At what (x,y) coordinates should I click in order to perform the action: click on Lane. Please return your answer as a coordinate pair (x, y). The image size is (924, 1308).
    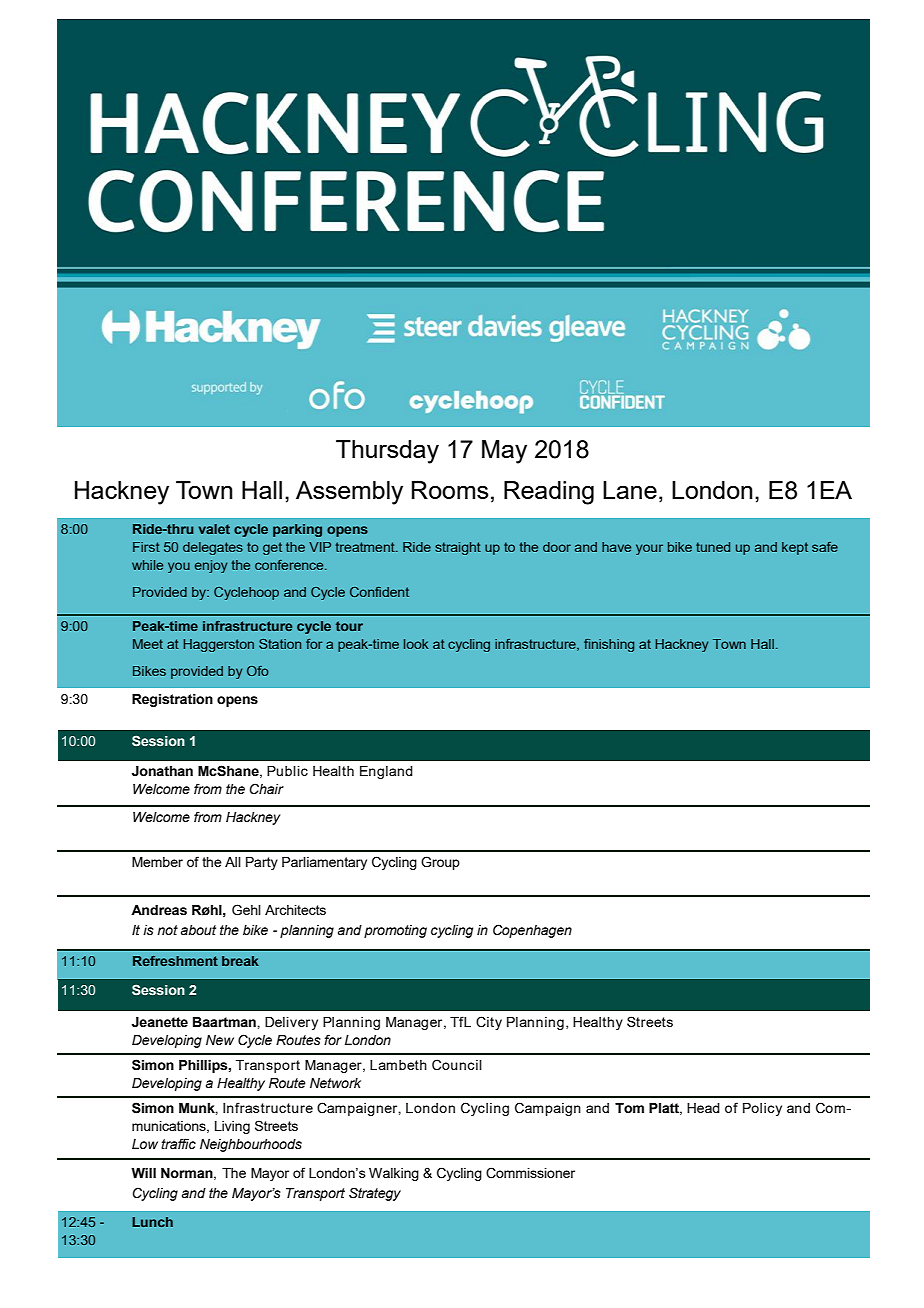
    Looking at the image, I should click on (630, 490).
